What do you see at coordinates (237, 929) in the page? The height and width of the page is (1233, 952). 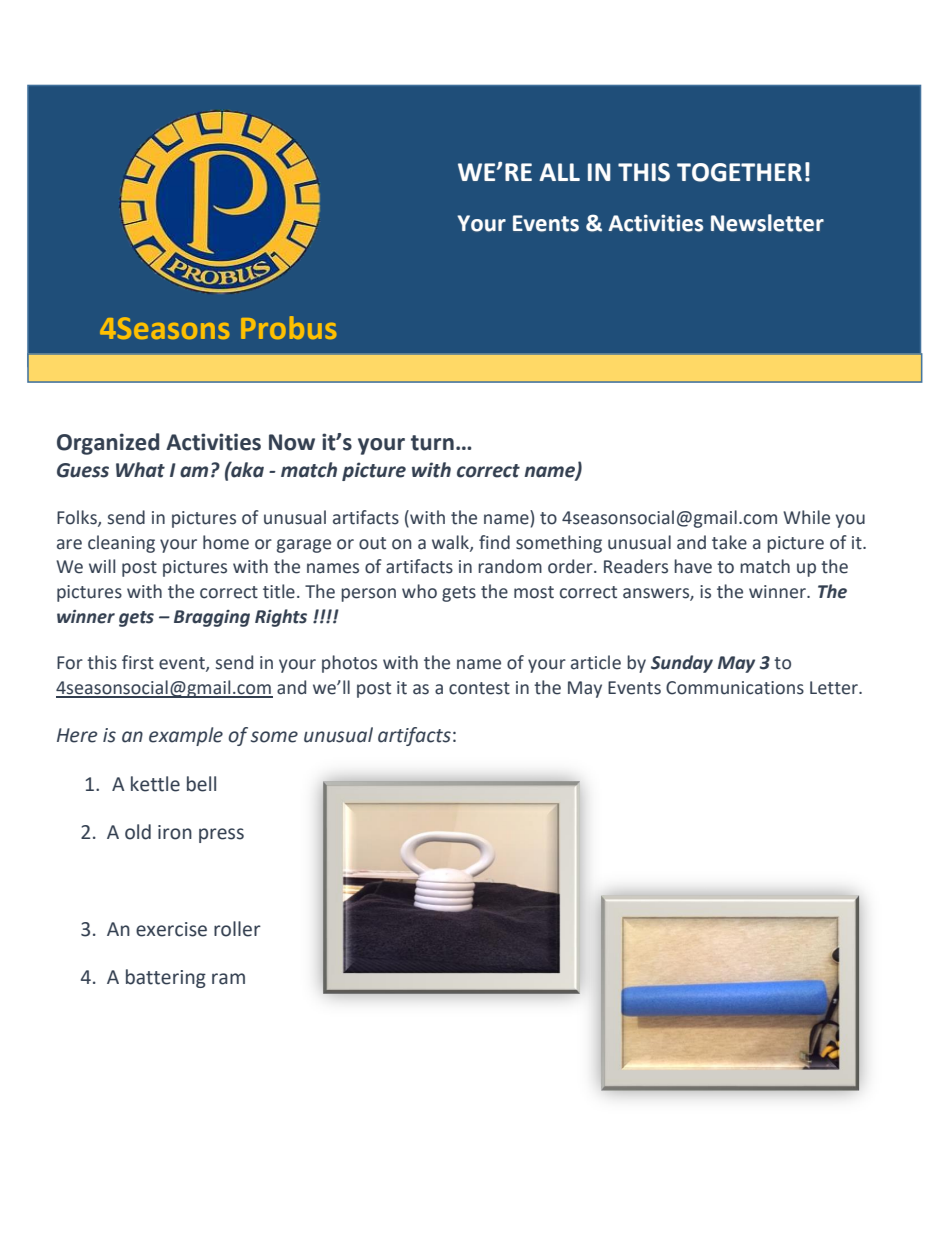 I see `roller` at bounding box center [237, 929].
